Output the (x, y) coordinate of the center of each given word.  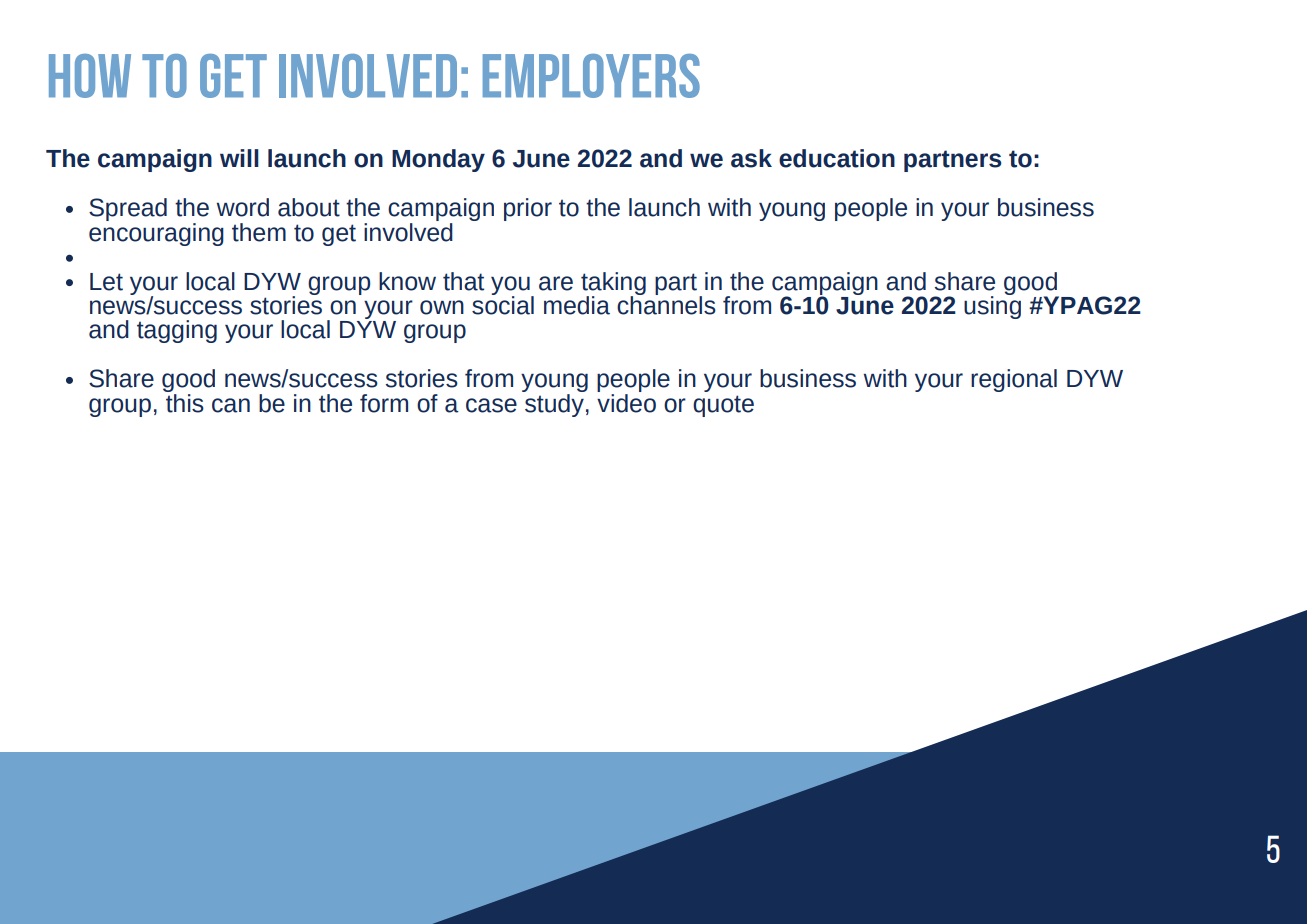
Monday (438, 160)
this (184, 402)
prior (528, 209)
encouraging (156, 233)
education (837, 158)
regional (1014, 380)
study (554, 404)
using (992, 306)
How (90, 76)
